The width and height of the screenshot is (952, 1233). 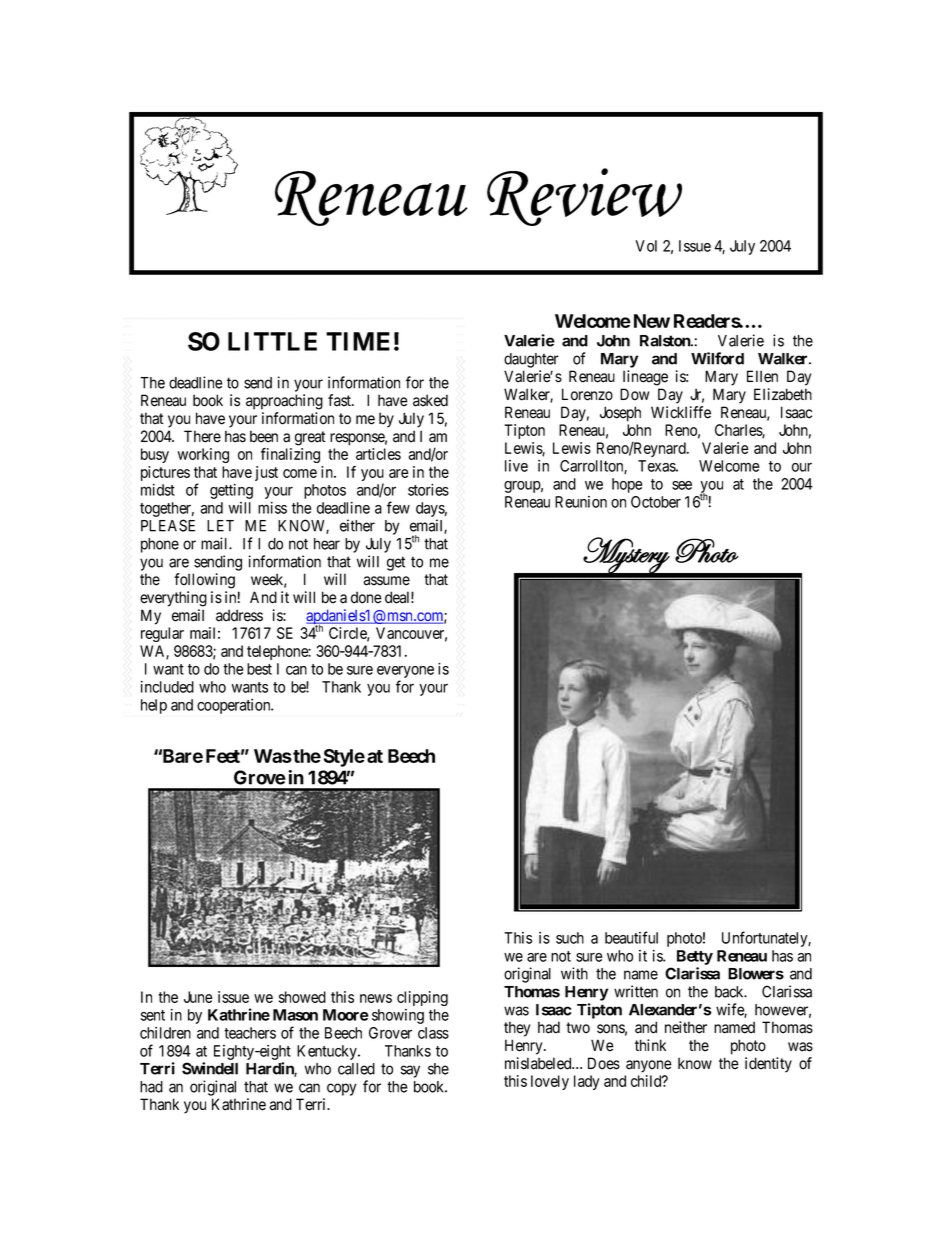 What do you see at coordinates (210, 1068) in the screenshot?
I see `Swindell` at bounding box center [210, 1068].
